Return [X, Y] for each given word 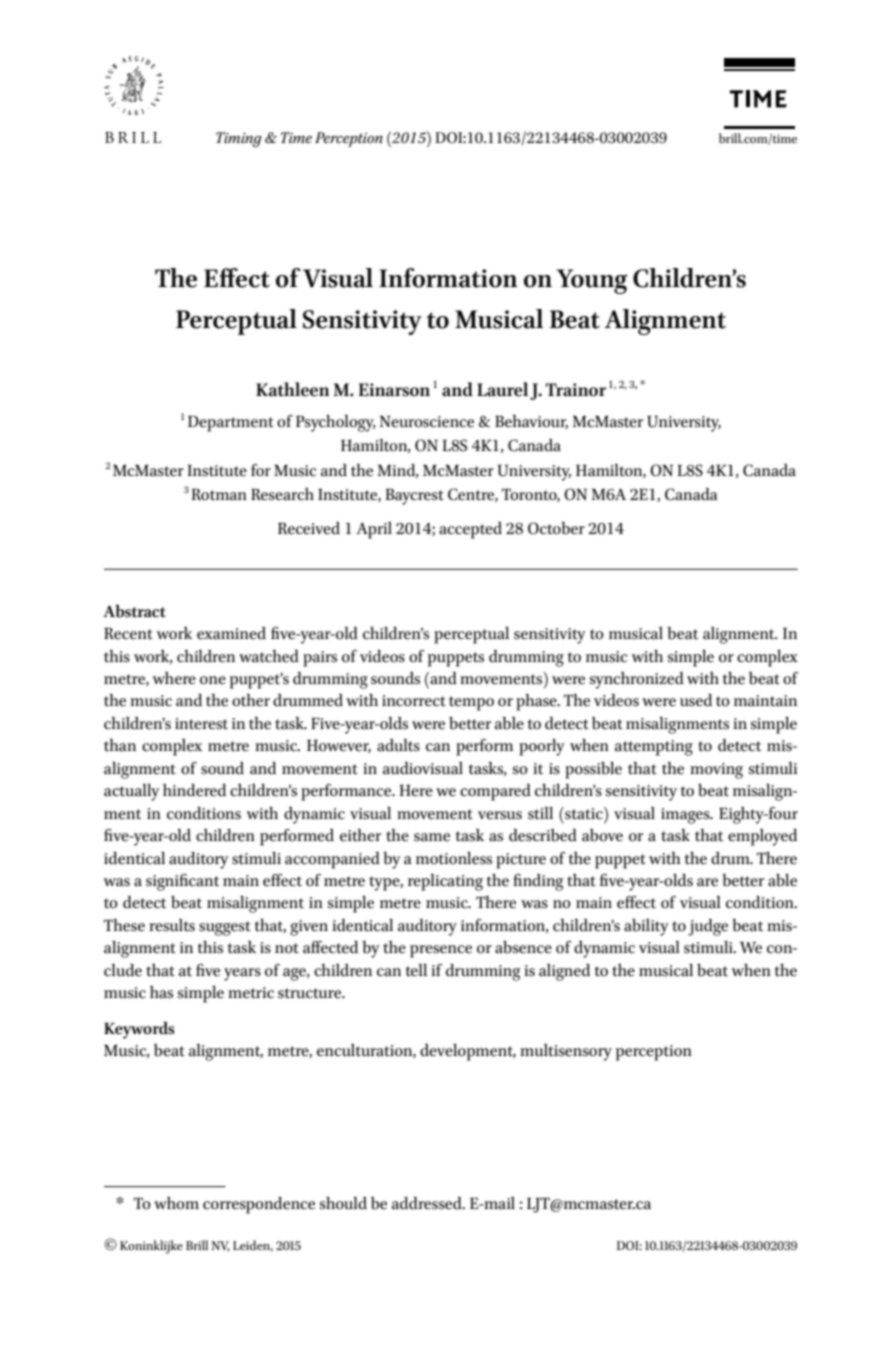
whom [176, 1203]
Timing [239, 140]
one [213, 680]
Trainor [576, 390]
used [696, 700]
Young [591, 281]
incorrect [414, 701]
